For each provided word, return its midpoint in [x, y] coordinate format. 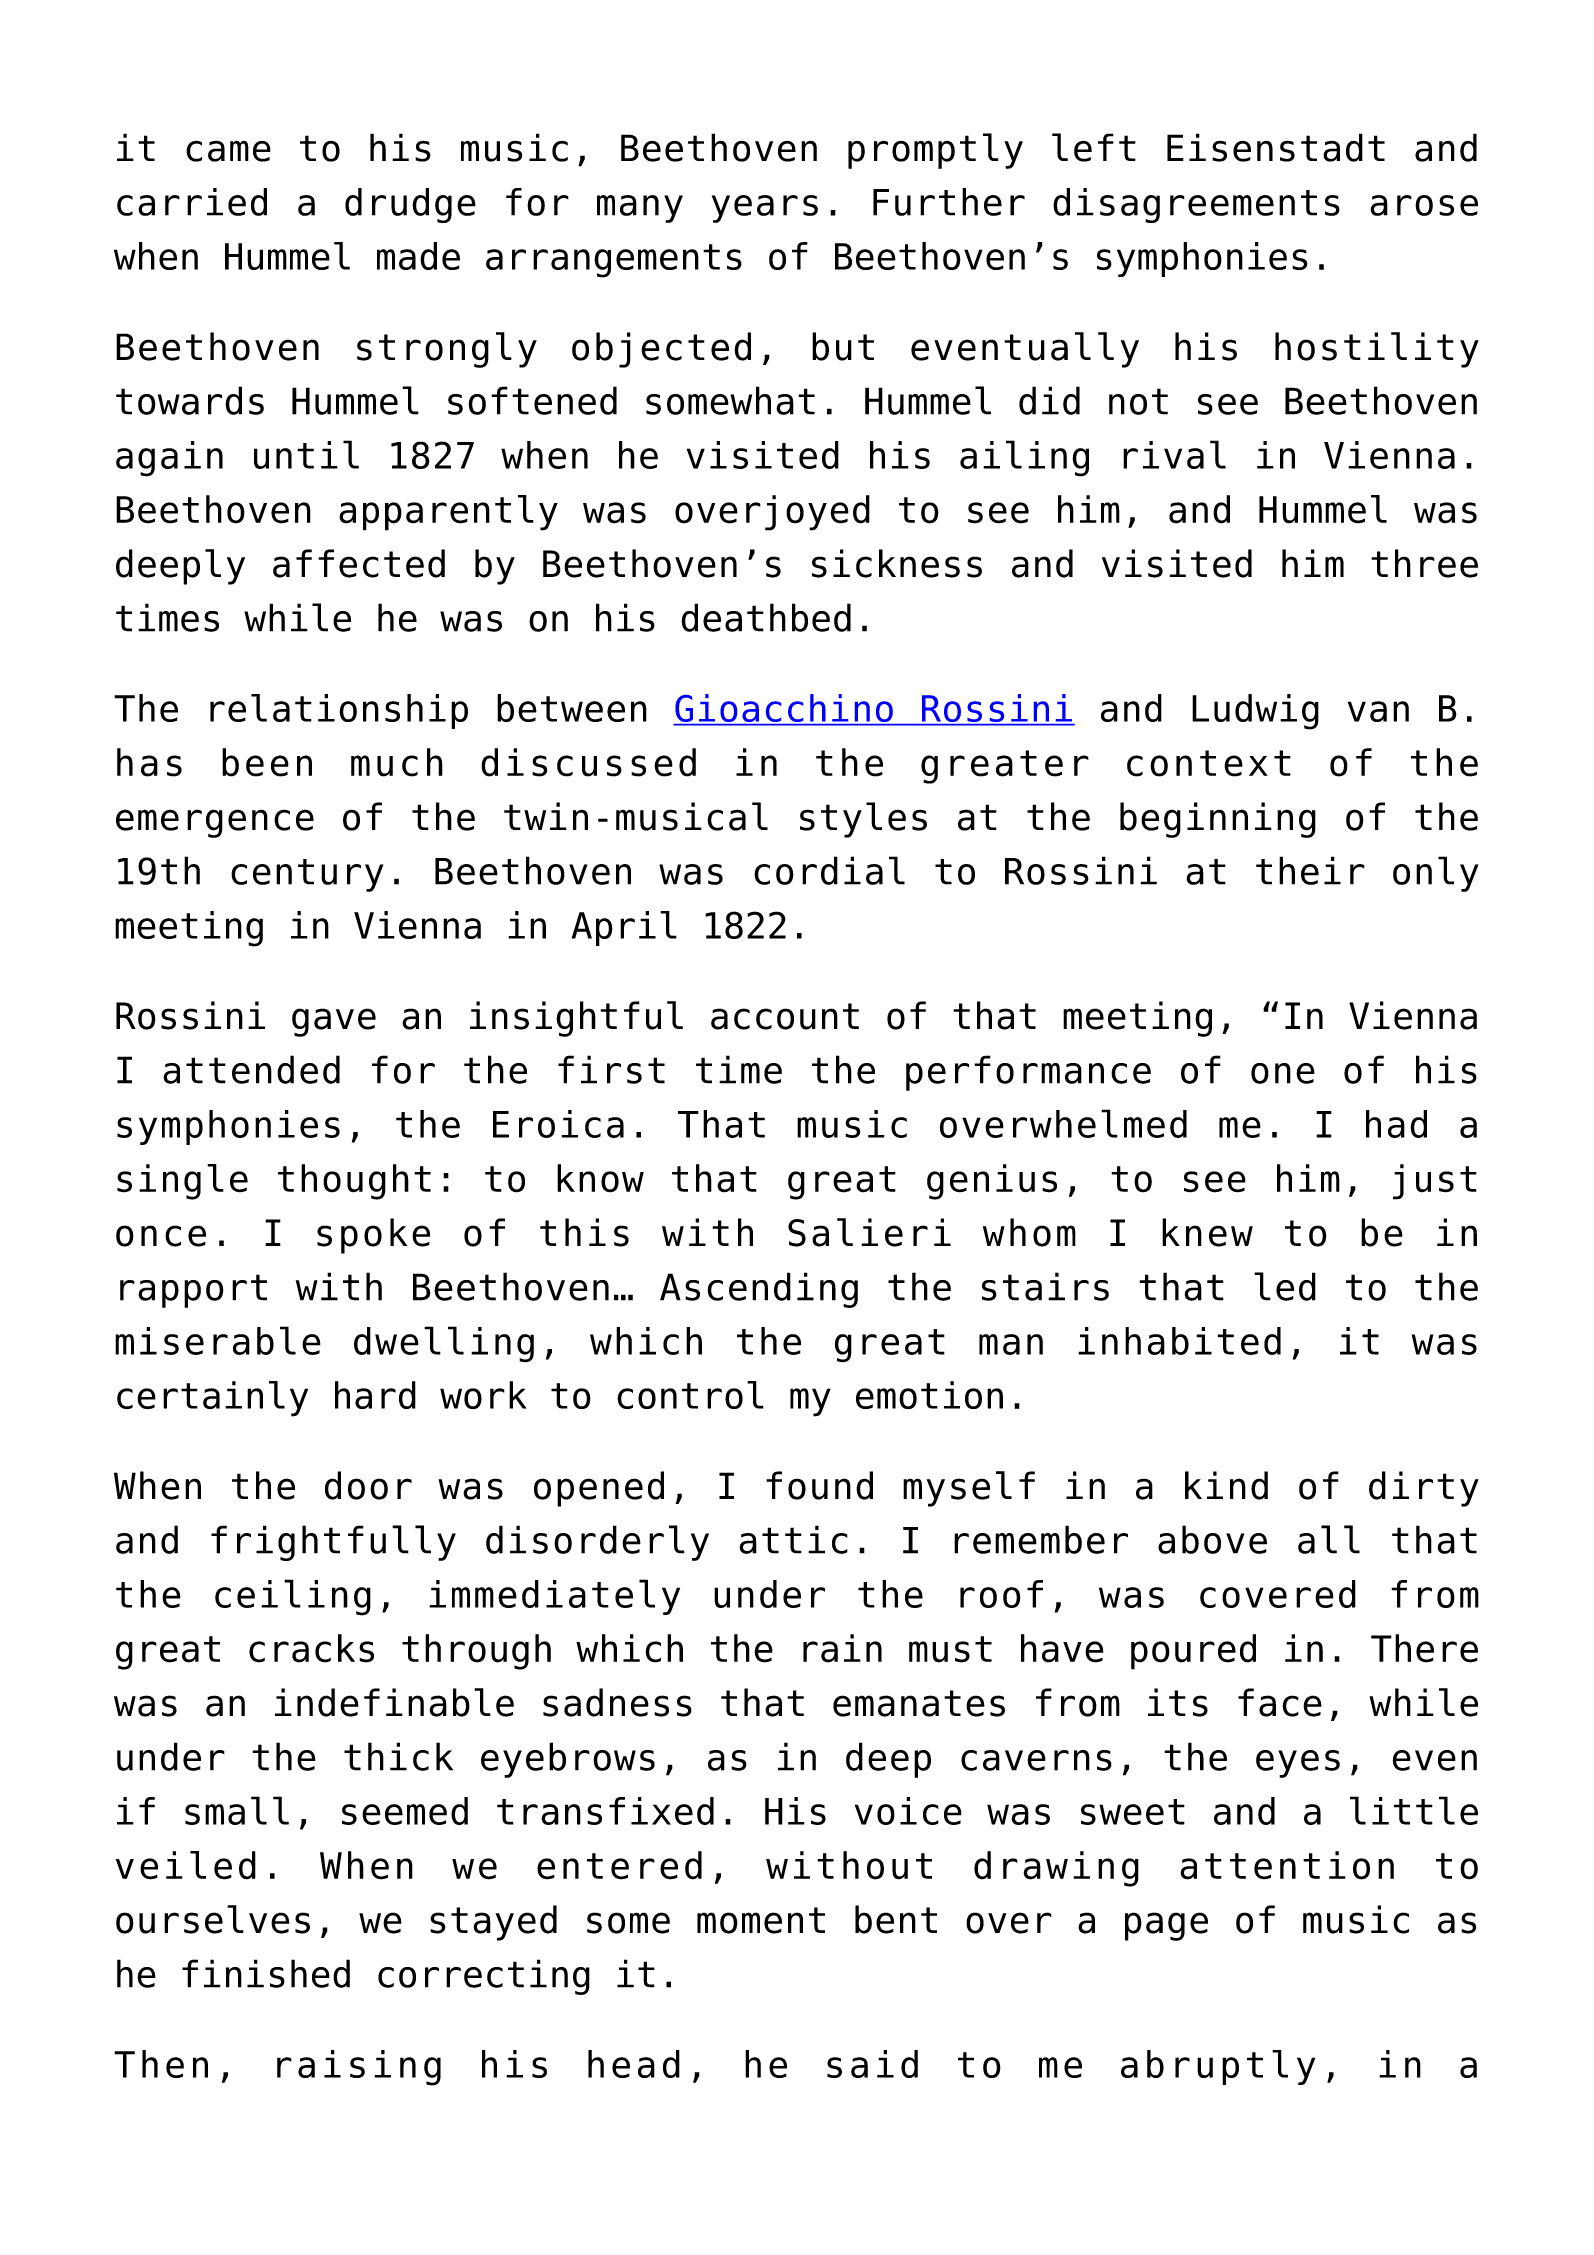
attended [251, 1069]
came [228, 151]
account [785, 1016]
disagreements [1196, 205]
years [765, 209]
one [1283, 1073]
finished [266, 1973]
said [872, 2064]
